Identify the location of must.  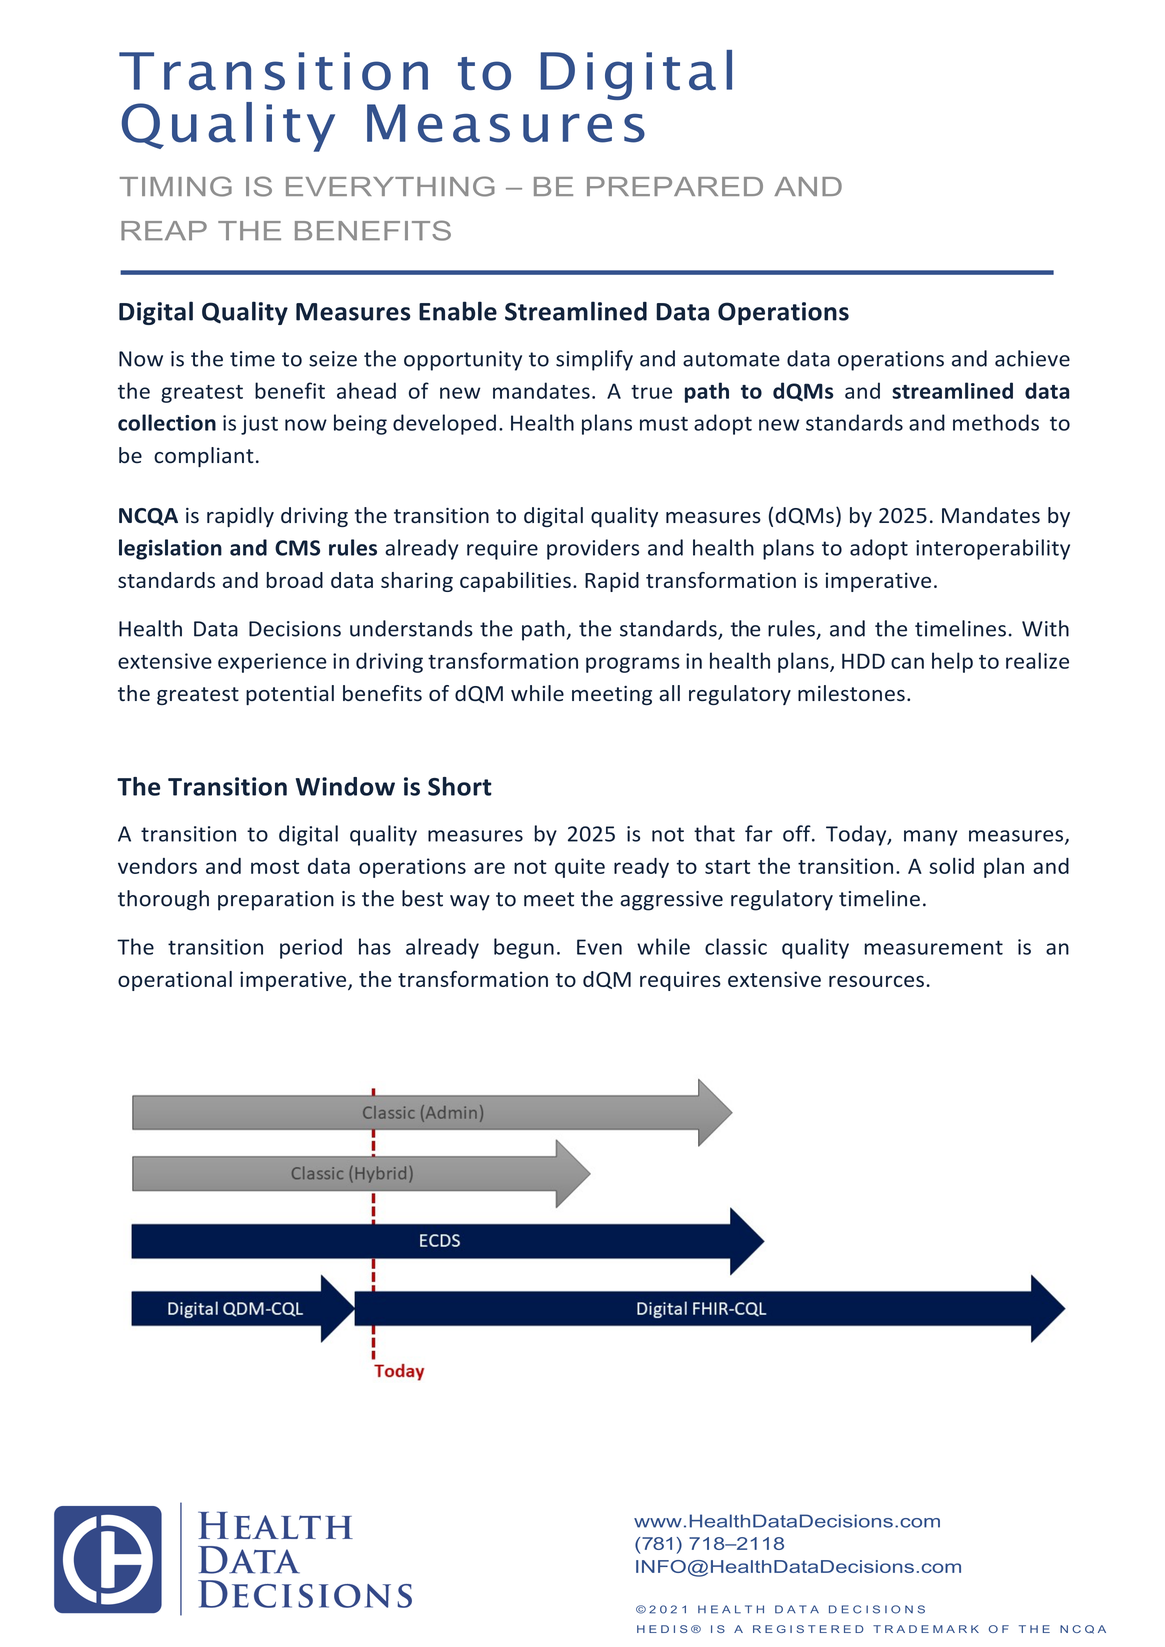
(664, 423).
